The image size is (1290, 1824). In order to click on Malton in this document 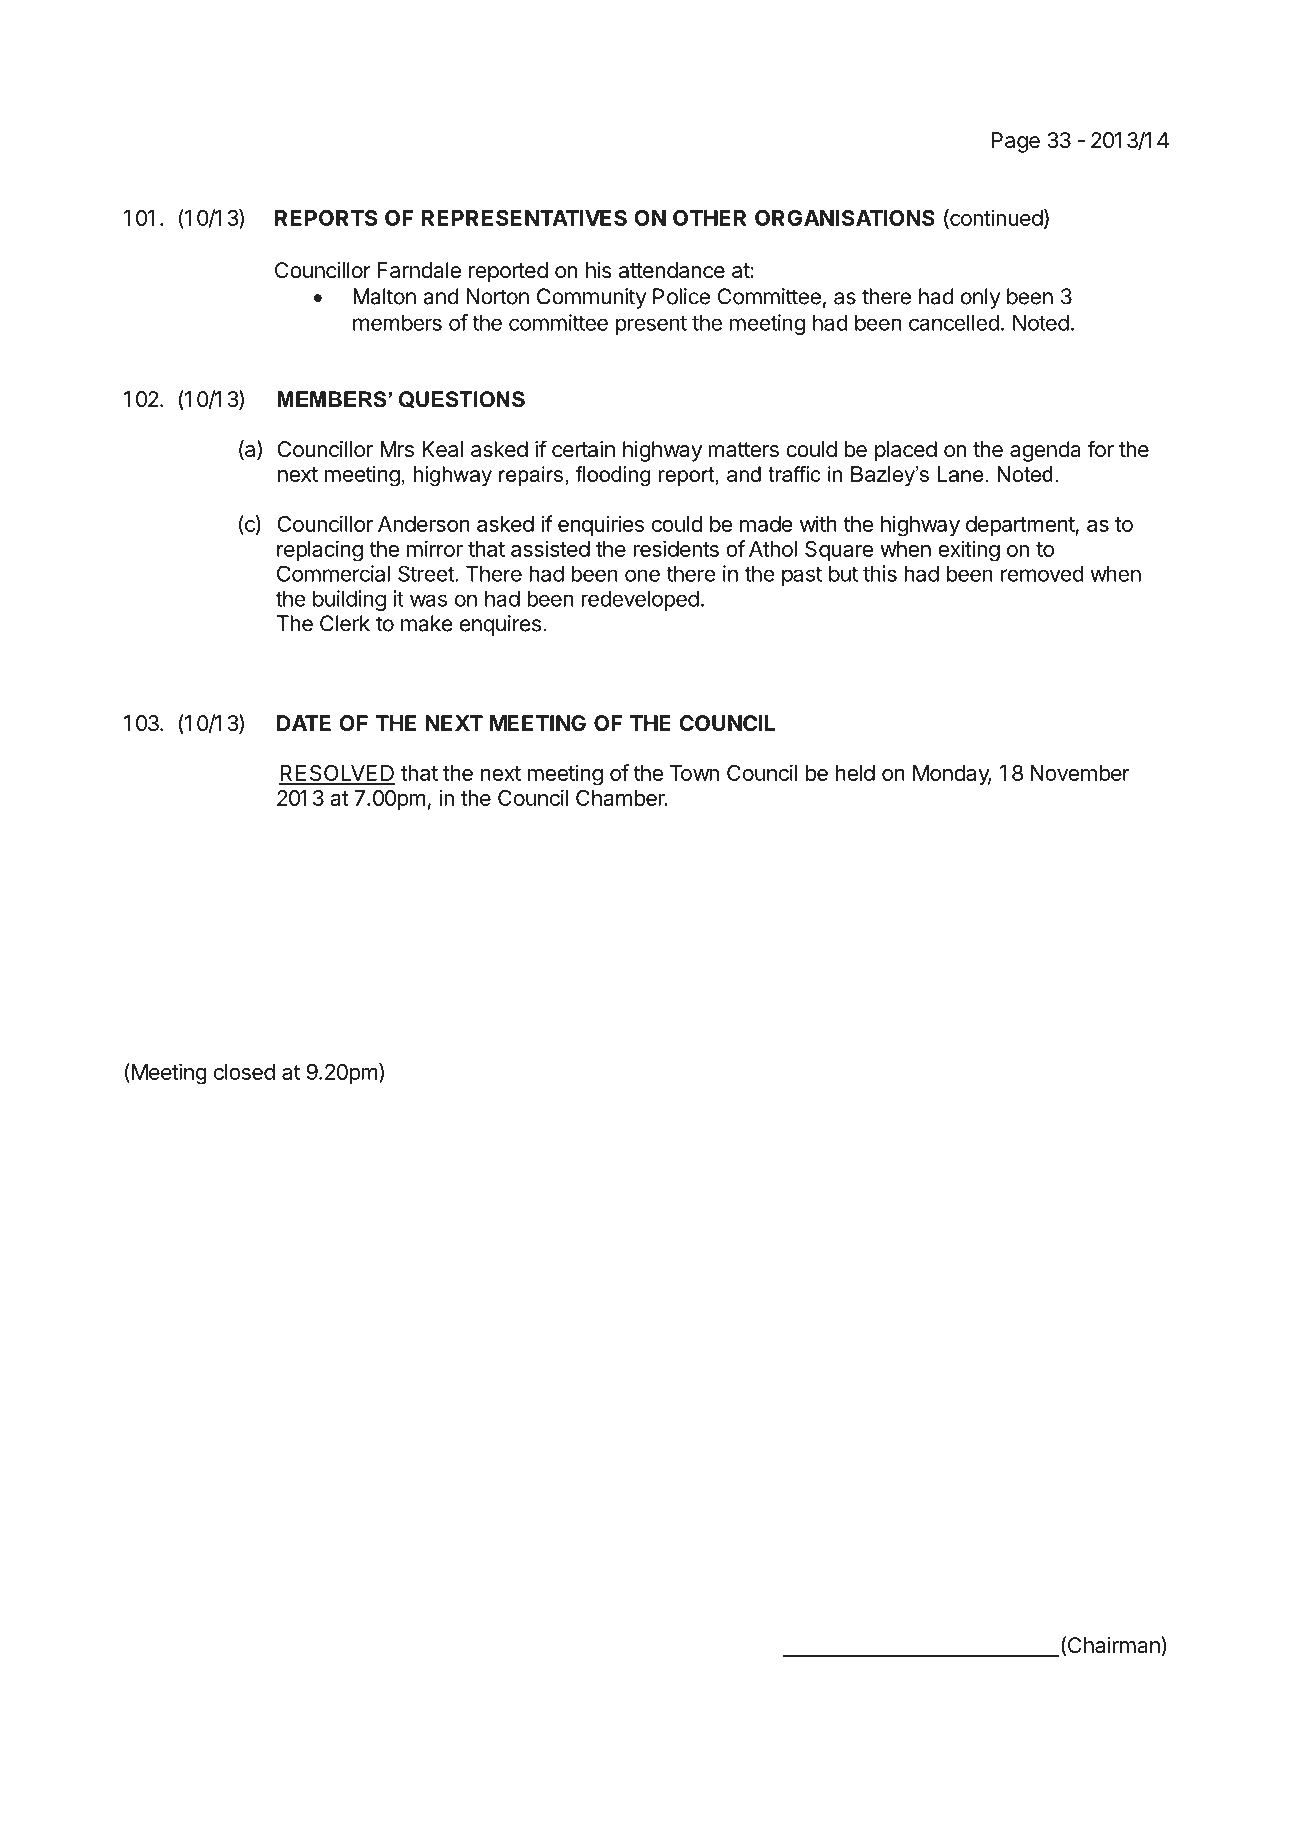, I will do `click(384, 296)`.
